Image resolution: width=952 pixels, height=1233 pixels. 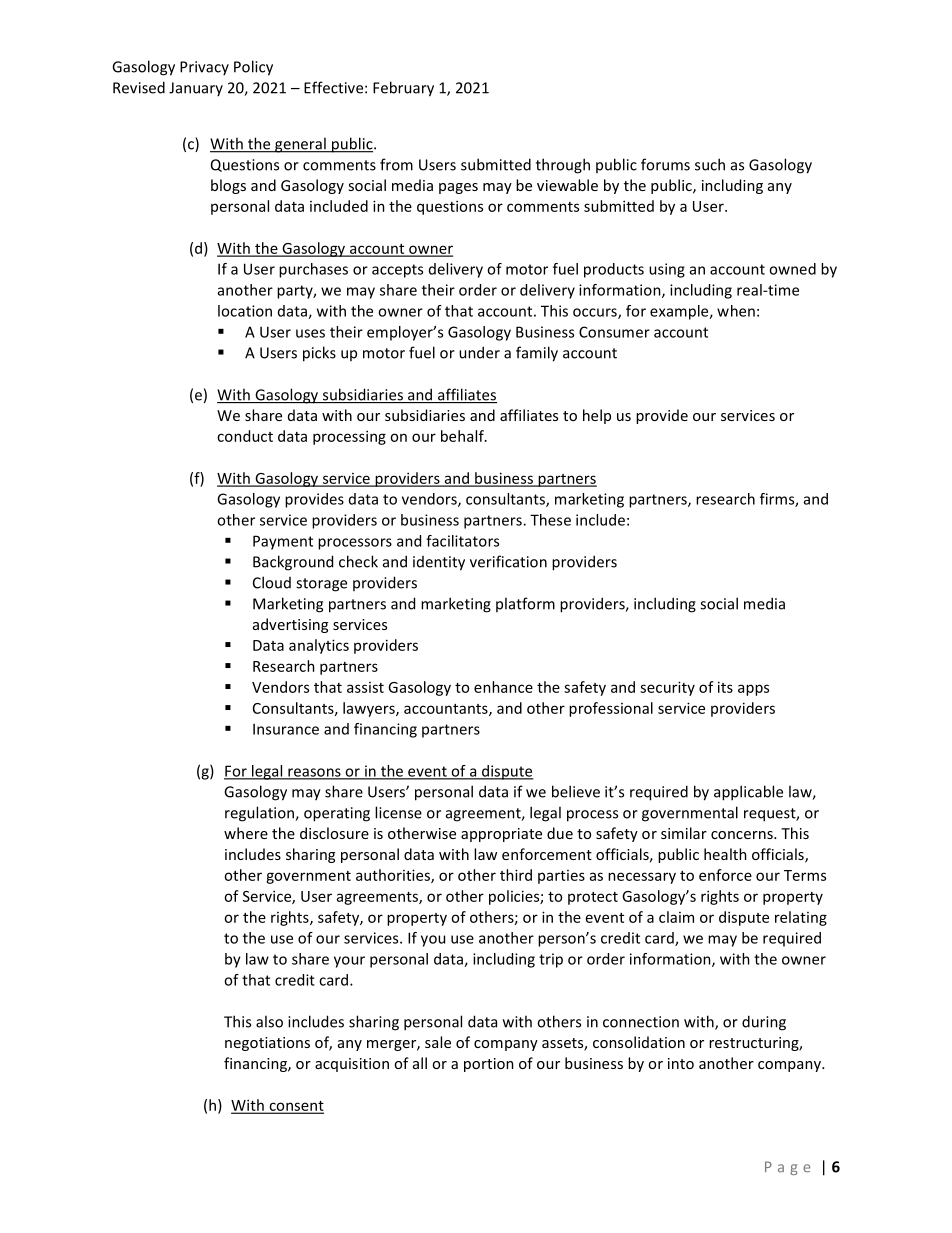 What do you see at coordinates (439, 563) in the screenshot?
I see `identity` at bounding box center [439, 563].
